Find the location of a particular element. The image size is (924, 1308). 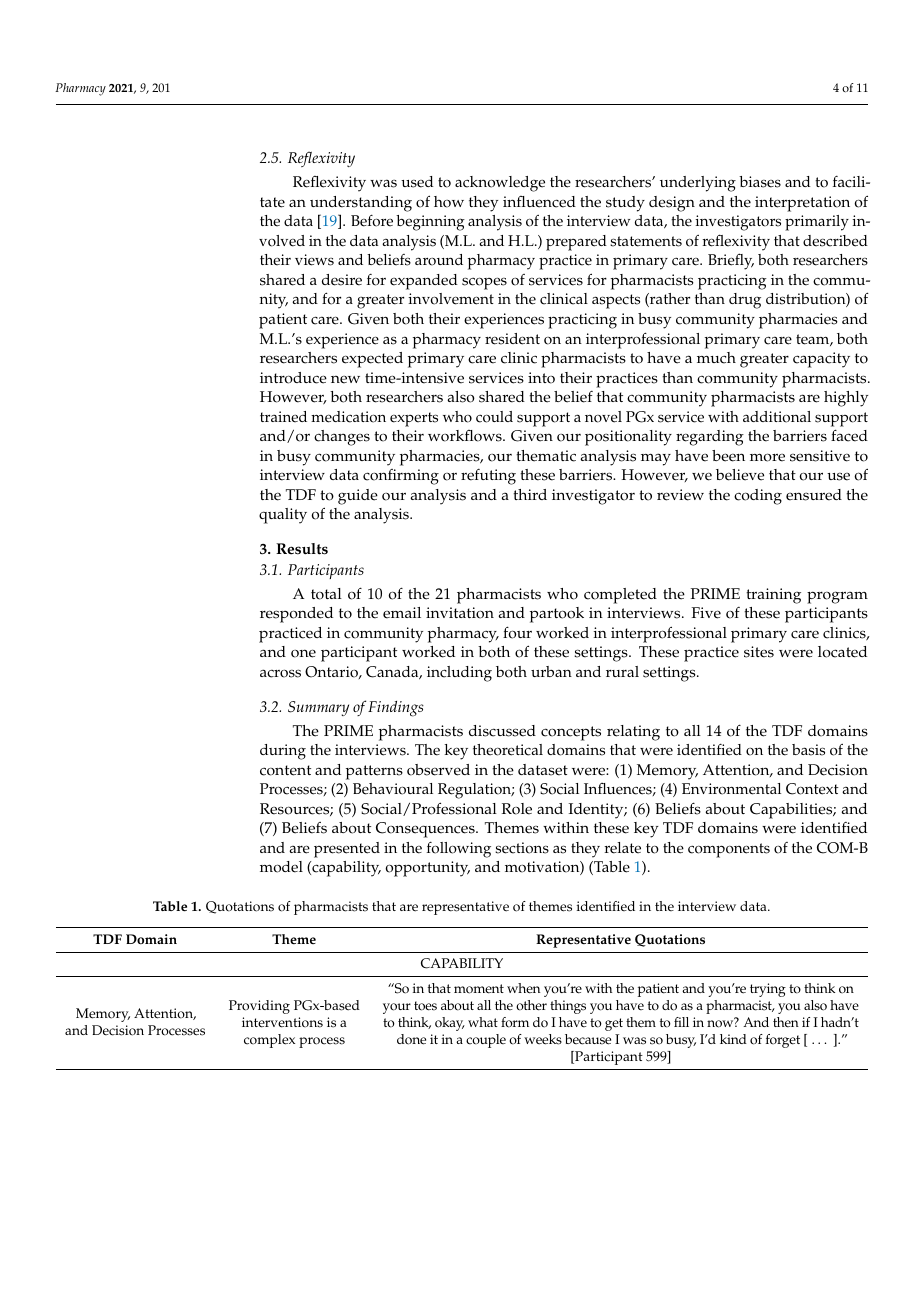

understanding is located at coordinates (361, 204).
